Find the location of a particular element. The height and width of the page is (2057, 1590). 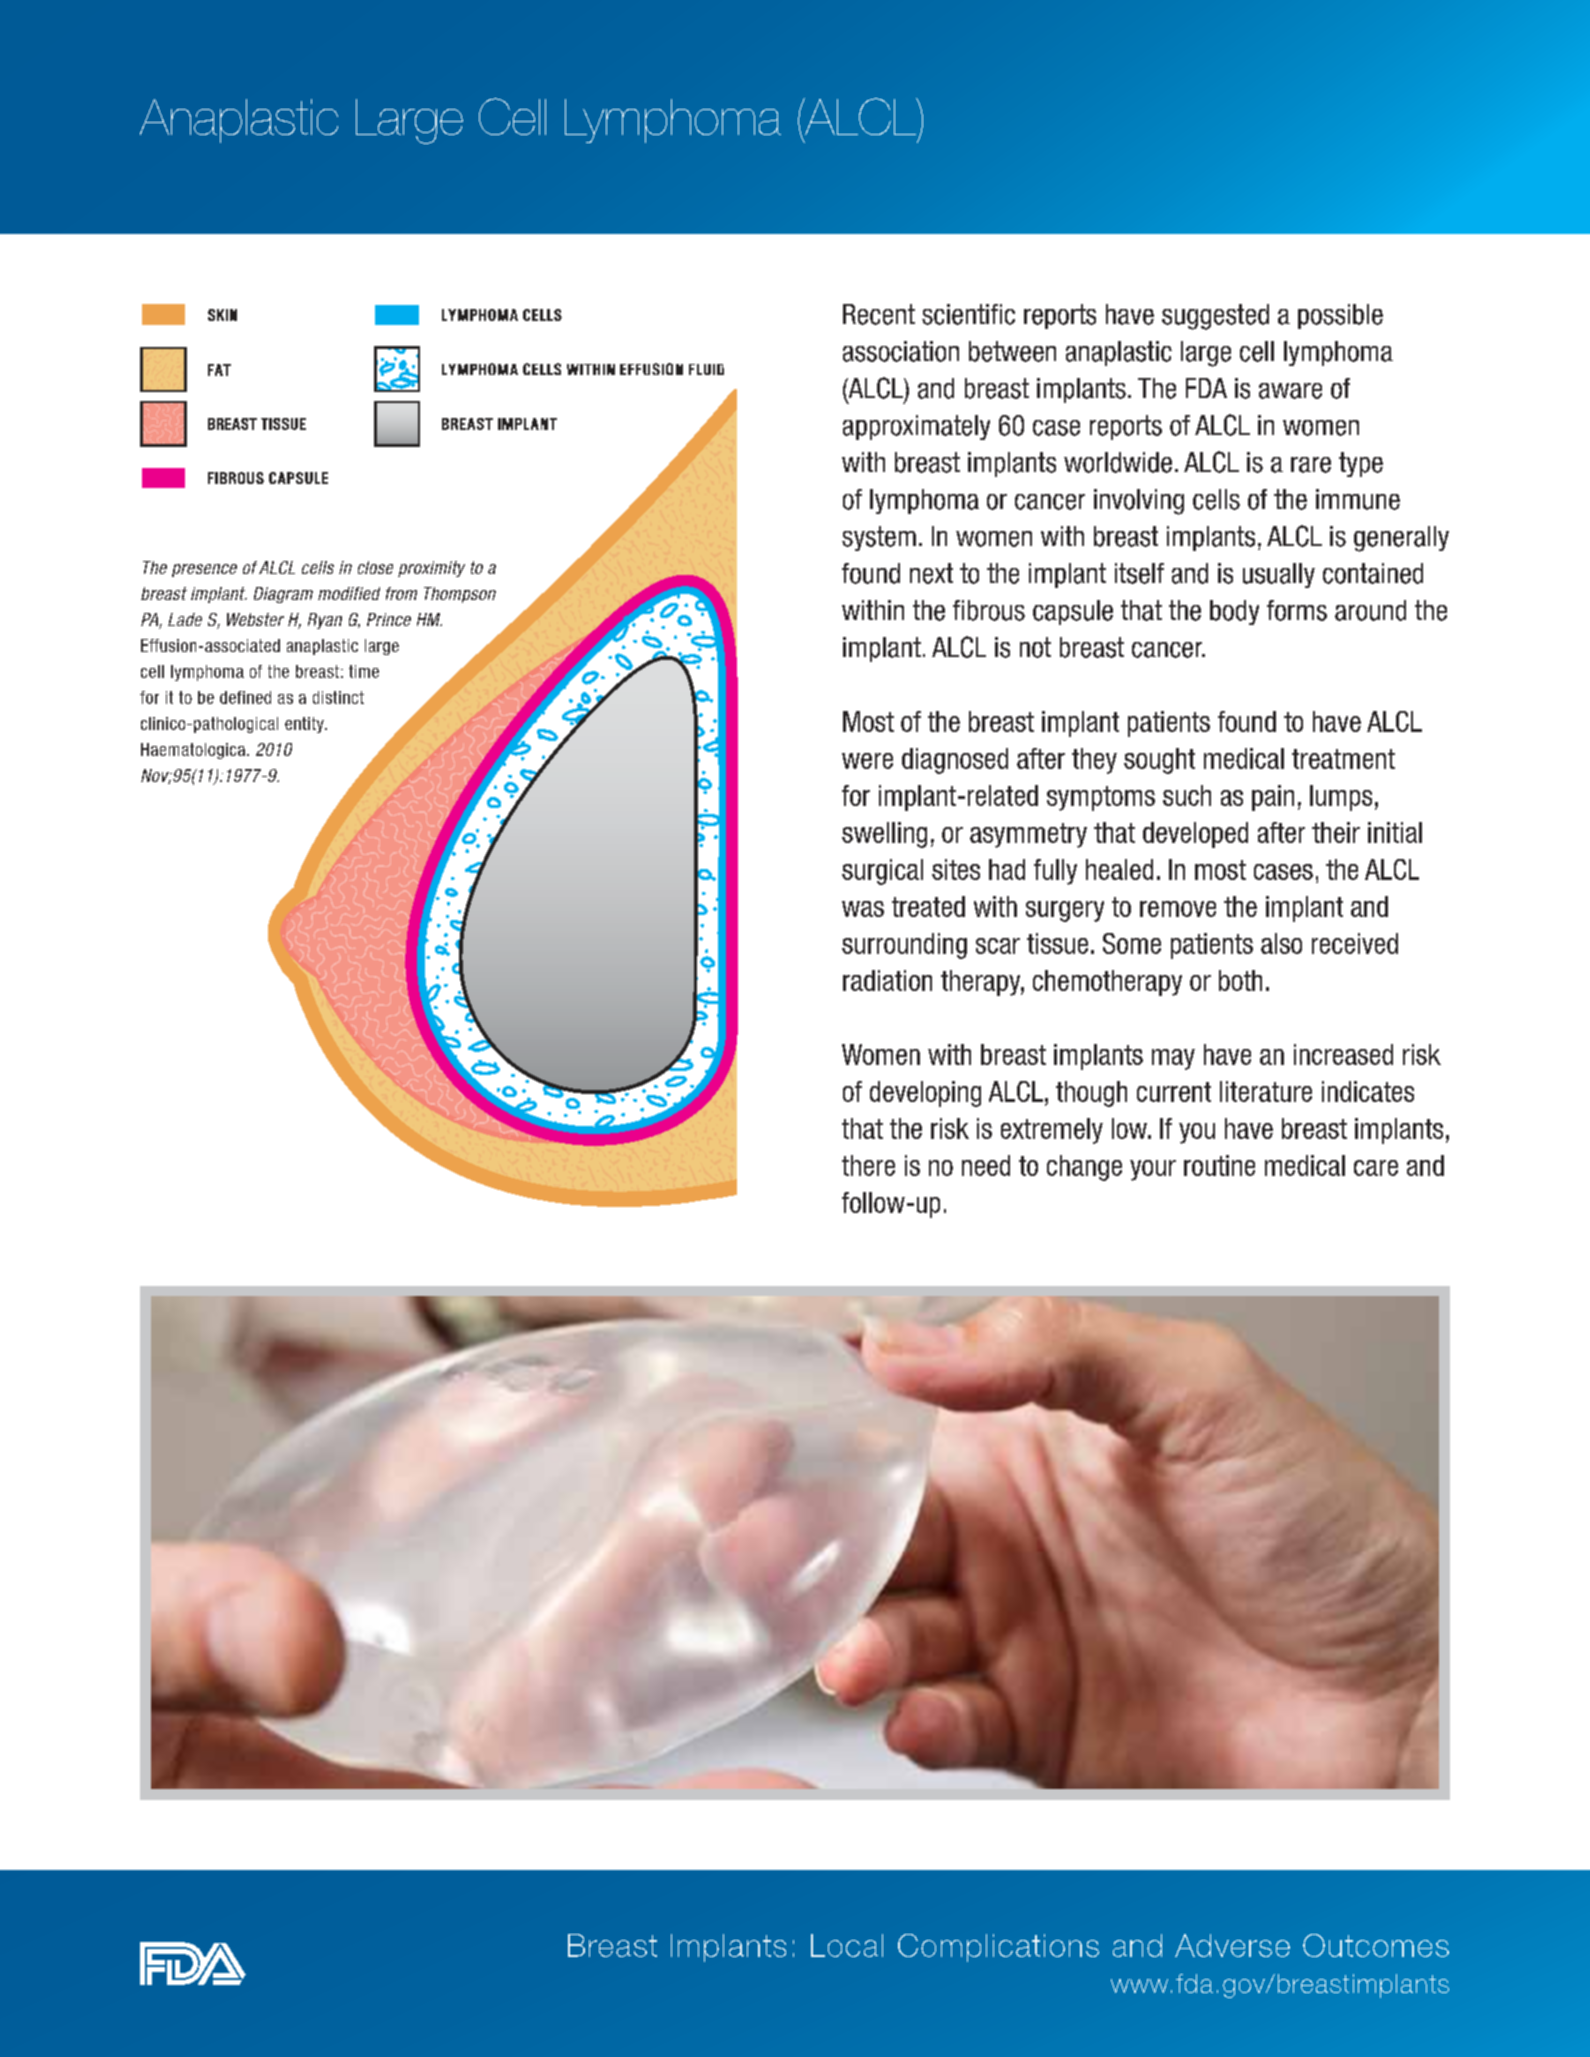

there is located at coordinates (868, 1165).
